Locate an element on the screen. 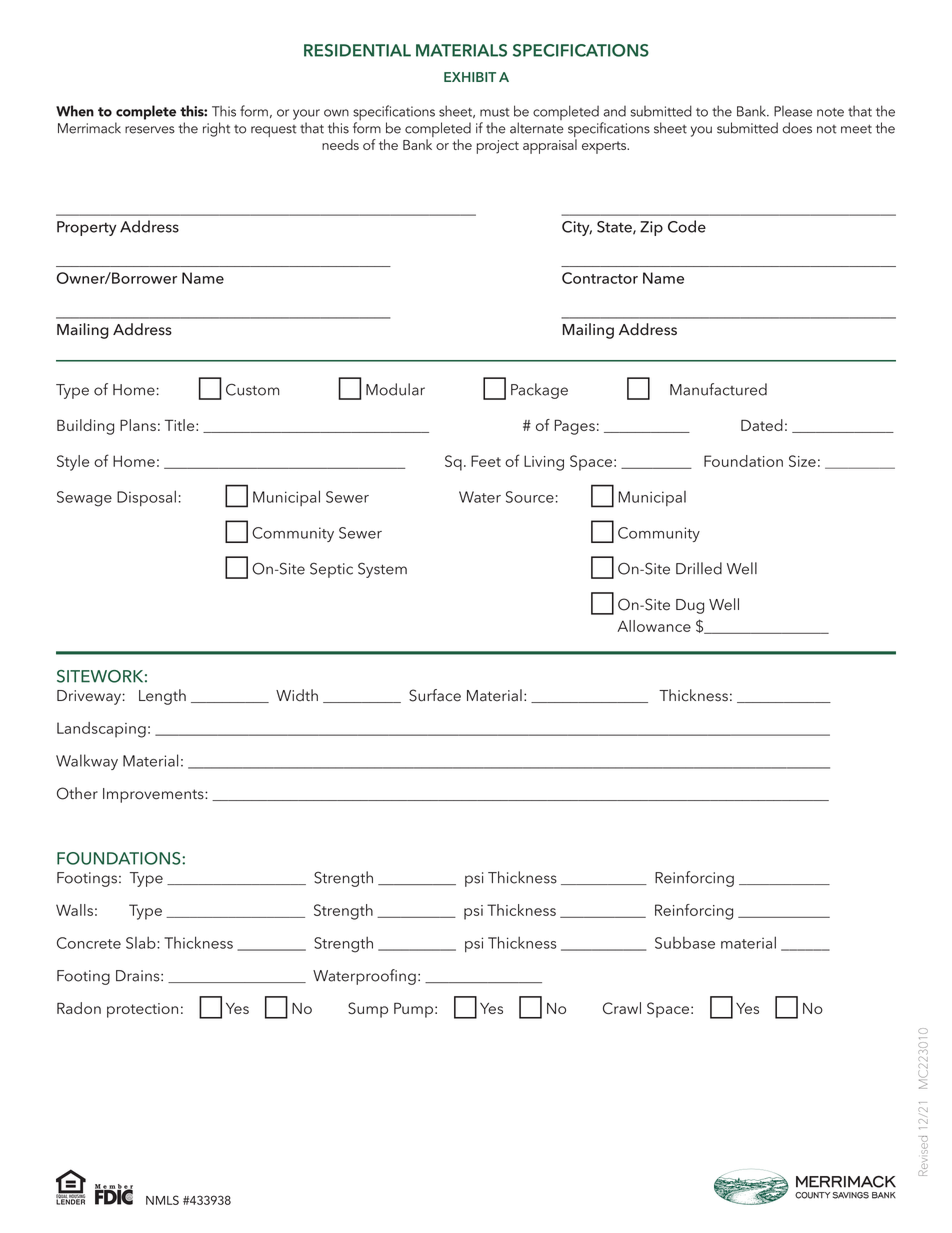 The width and height of the screenshot is (952, 1233). Please is located at coordinates (793, 111).
